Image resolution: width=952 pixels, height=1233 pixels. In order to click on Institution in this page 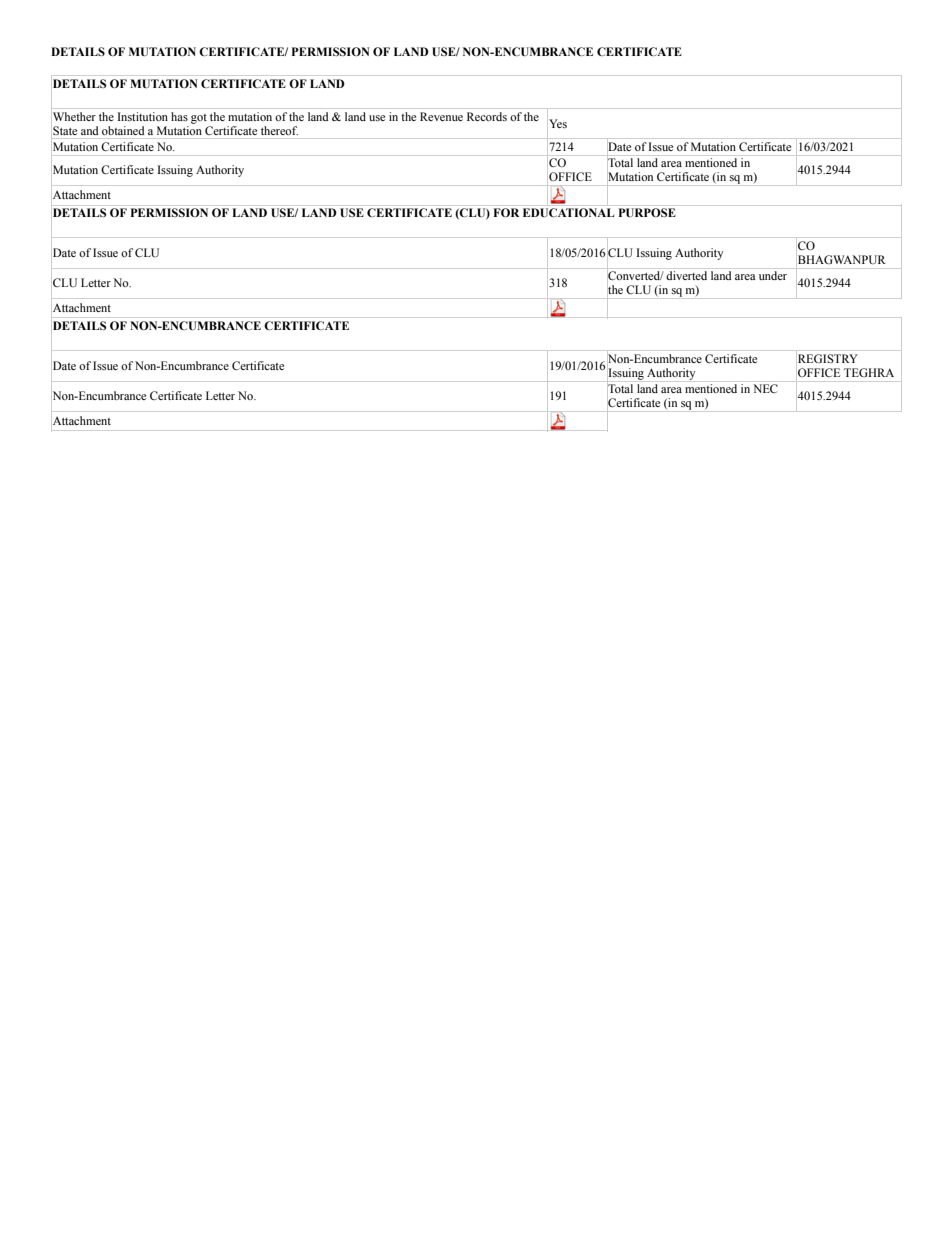, I will do `click(142, 116)`.
